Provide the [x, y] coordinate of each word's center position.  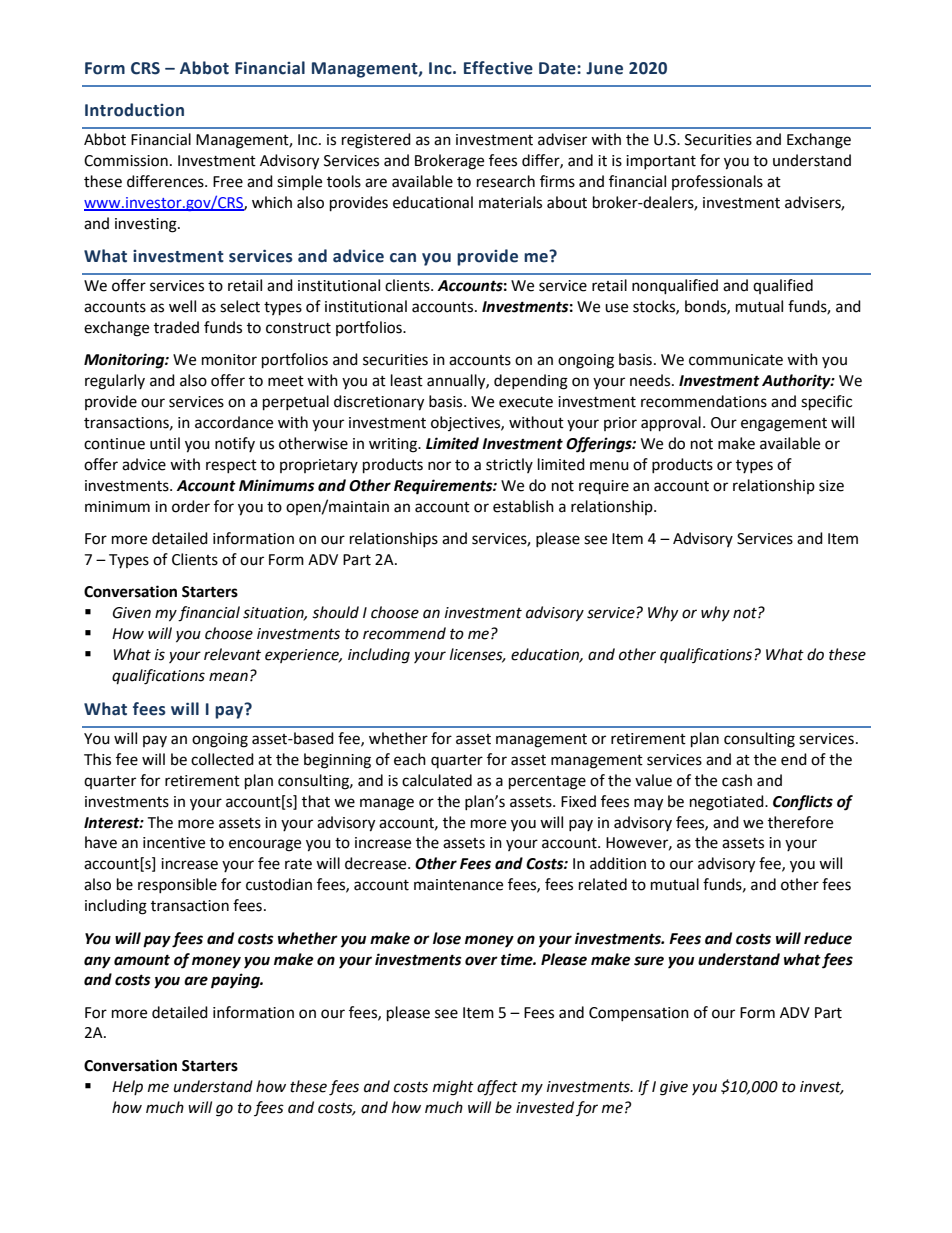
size [831, 486]
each [410, 759]
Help [127, 1087]
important [661, 162]
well [182, 306]
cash [737, 780]
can [403, 258]
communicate [736, 360]
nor [439, 466]
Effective [498, 68]
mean [228, 677]
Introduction [134, 110]
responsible [177, 885]
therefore [800, 822]
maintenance [458, 885]
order [191, 506]
